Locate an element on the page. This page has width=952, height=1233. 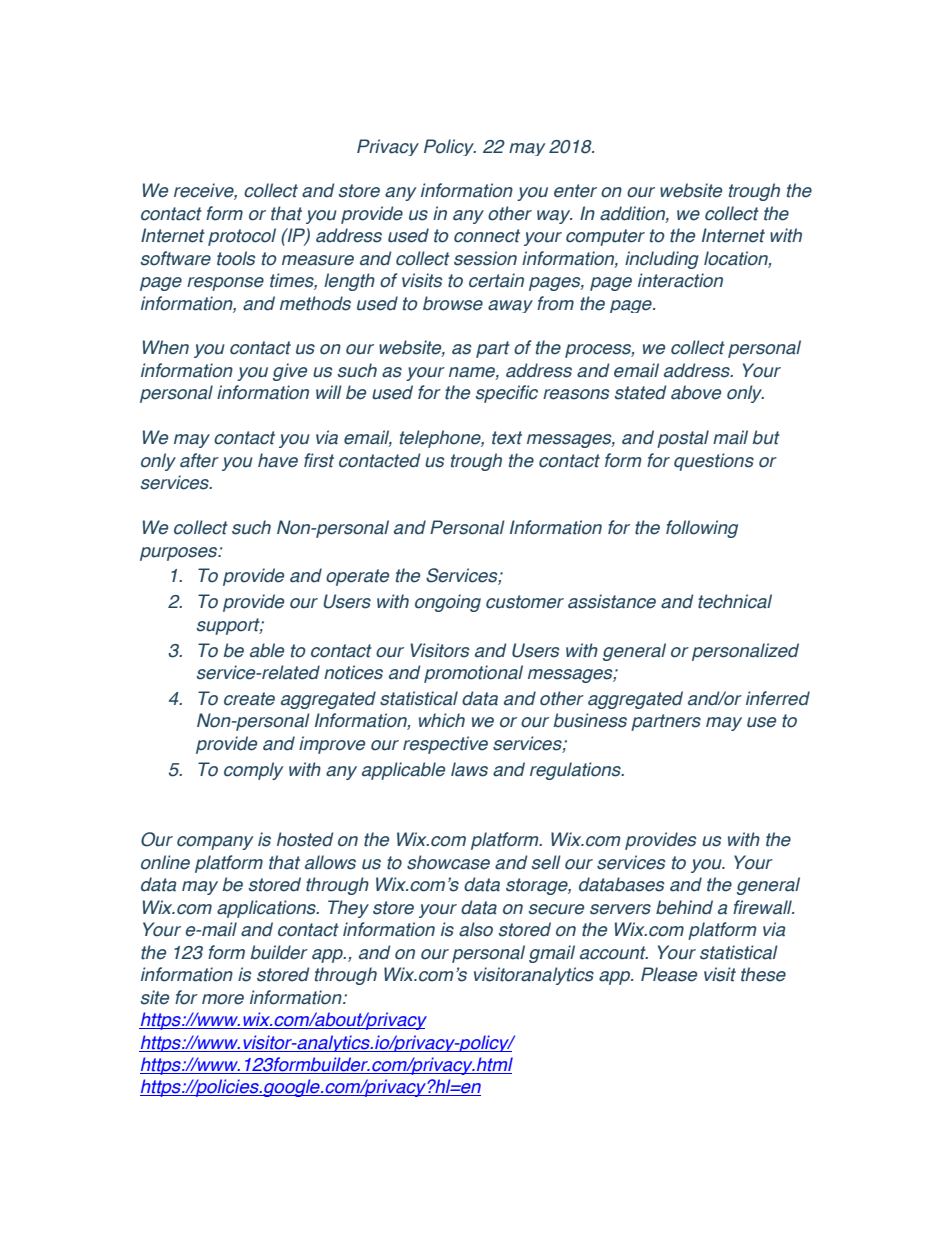
questions is located at coordinates (714, 462).
